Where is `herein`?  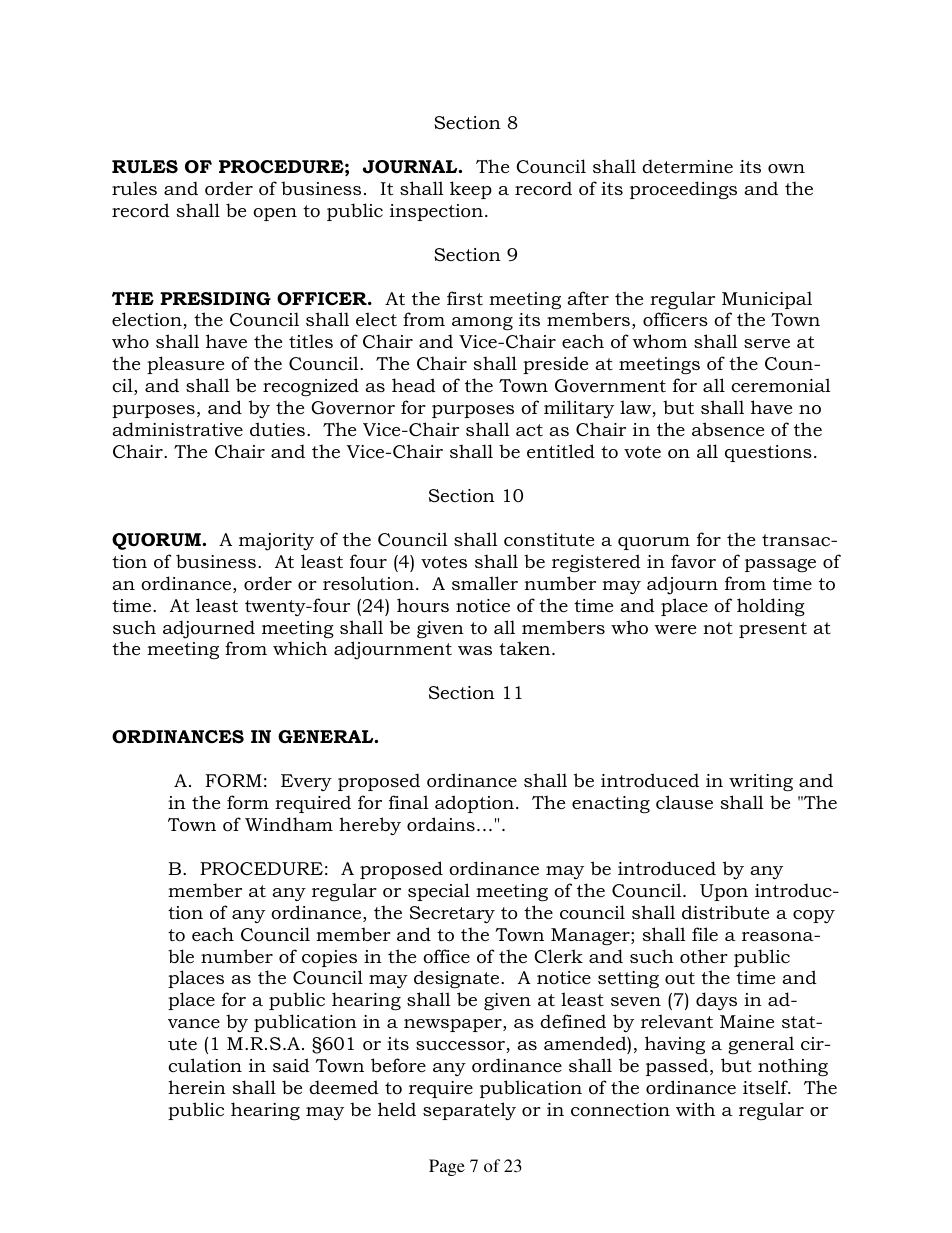
herein is located at coordinates (197, 1087).
